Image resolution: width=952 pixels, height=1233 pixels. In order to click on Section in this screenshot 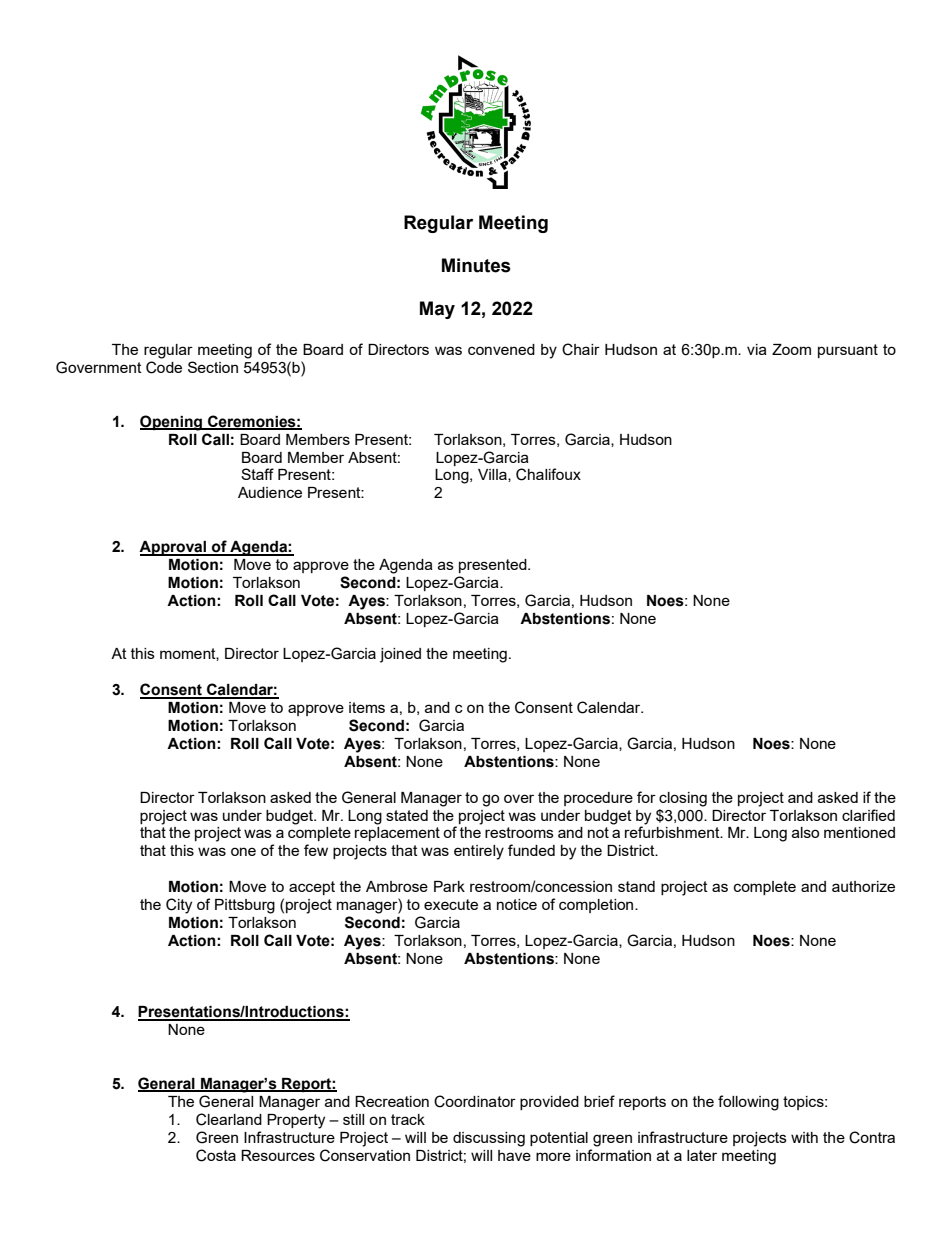, I will do `click(213, 367)`.
